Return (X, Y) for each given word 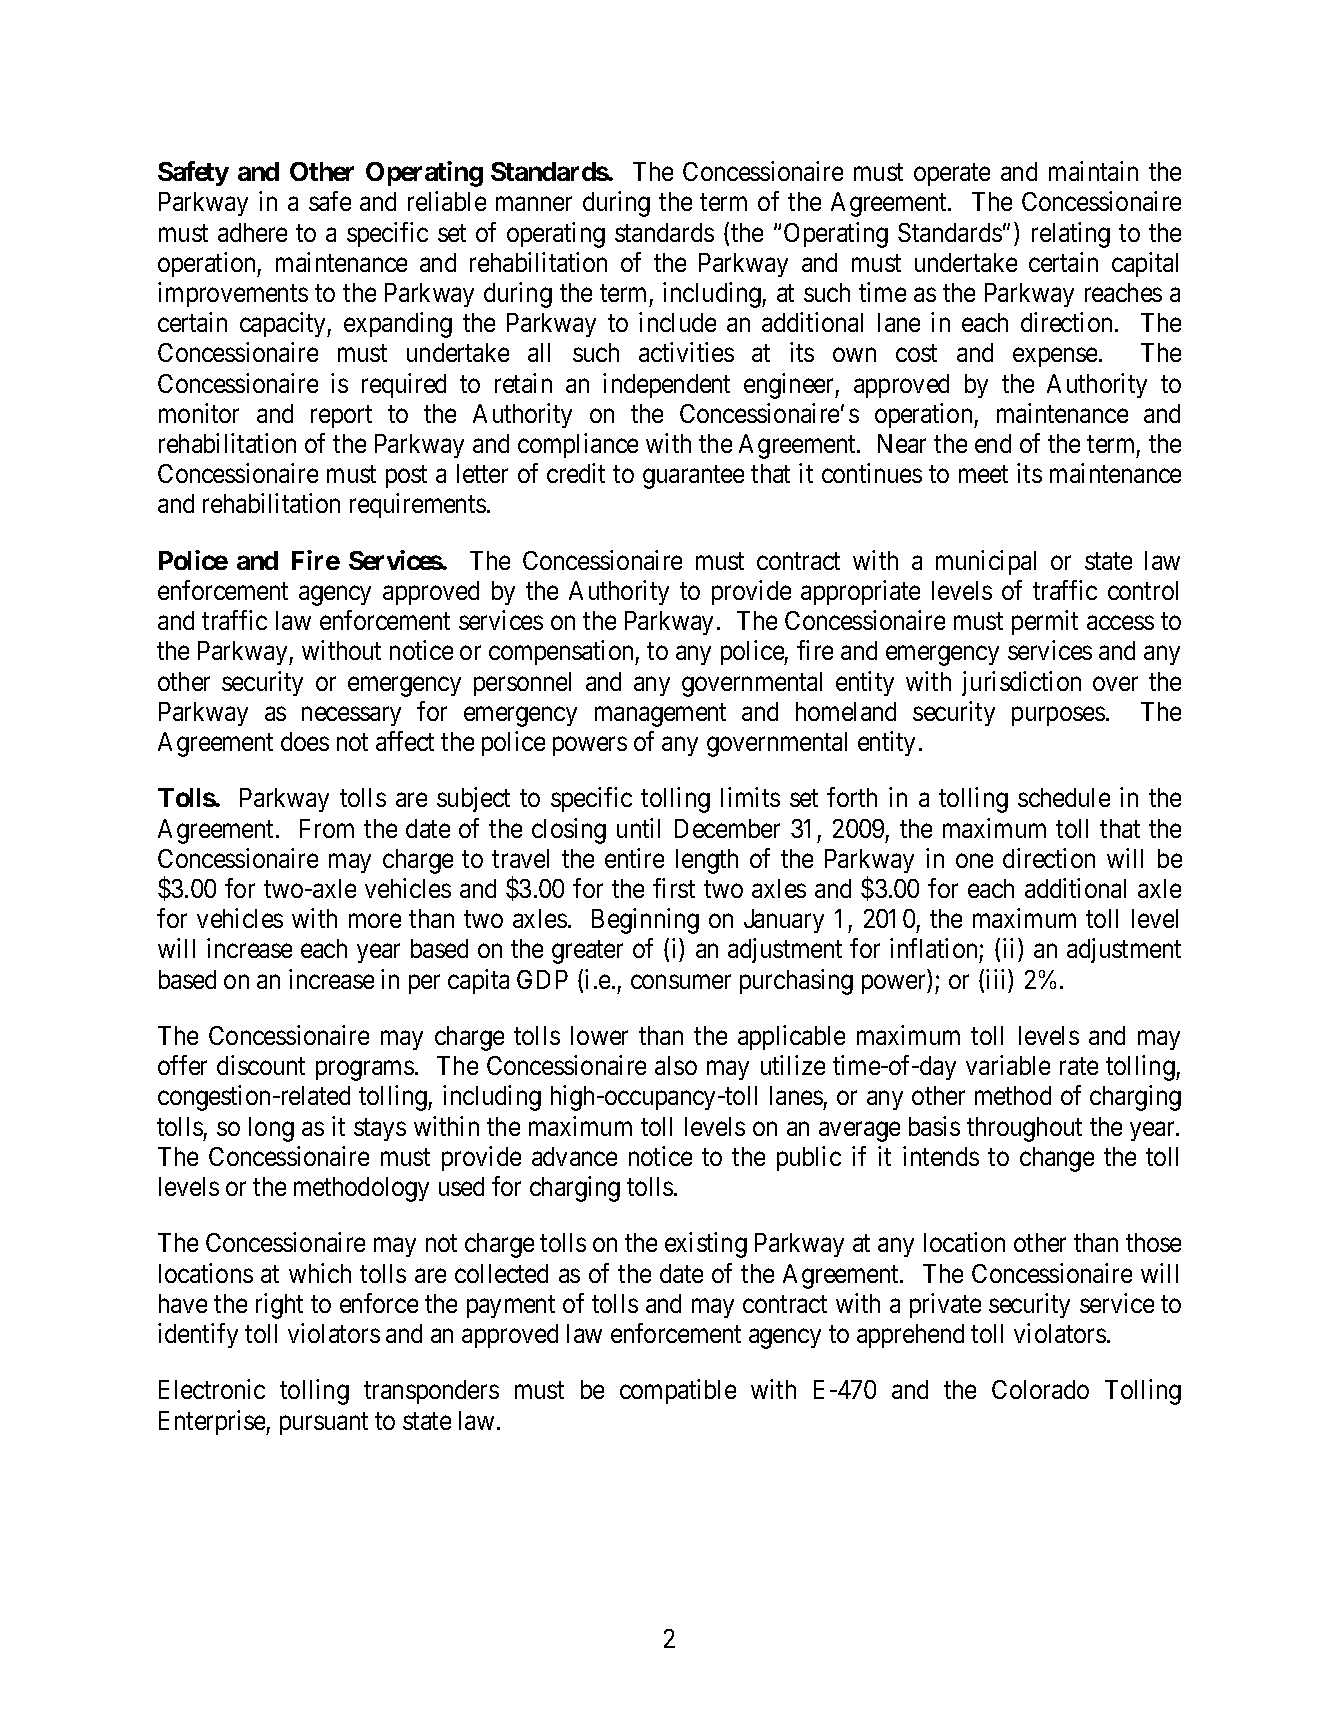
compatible (678, 1392)
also (676, 1065)
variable (1008, 1065)
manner (534, 204)
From (327, 828)
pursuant (324, 1423)
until (638, 828)
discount (261, 1065)
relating (1071, 235)
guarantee (693, 477)
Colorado (1040, 1389)
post (406, 477)
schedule (1064, 797)
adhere (252, 232)
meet (983, 474)
